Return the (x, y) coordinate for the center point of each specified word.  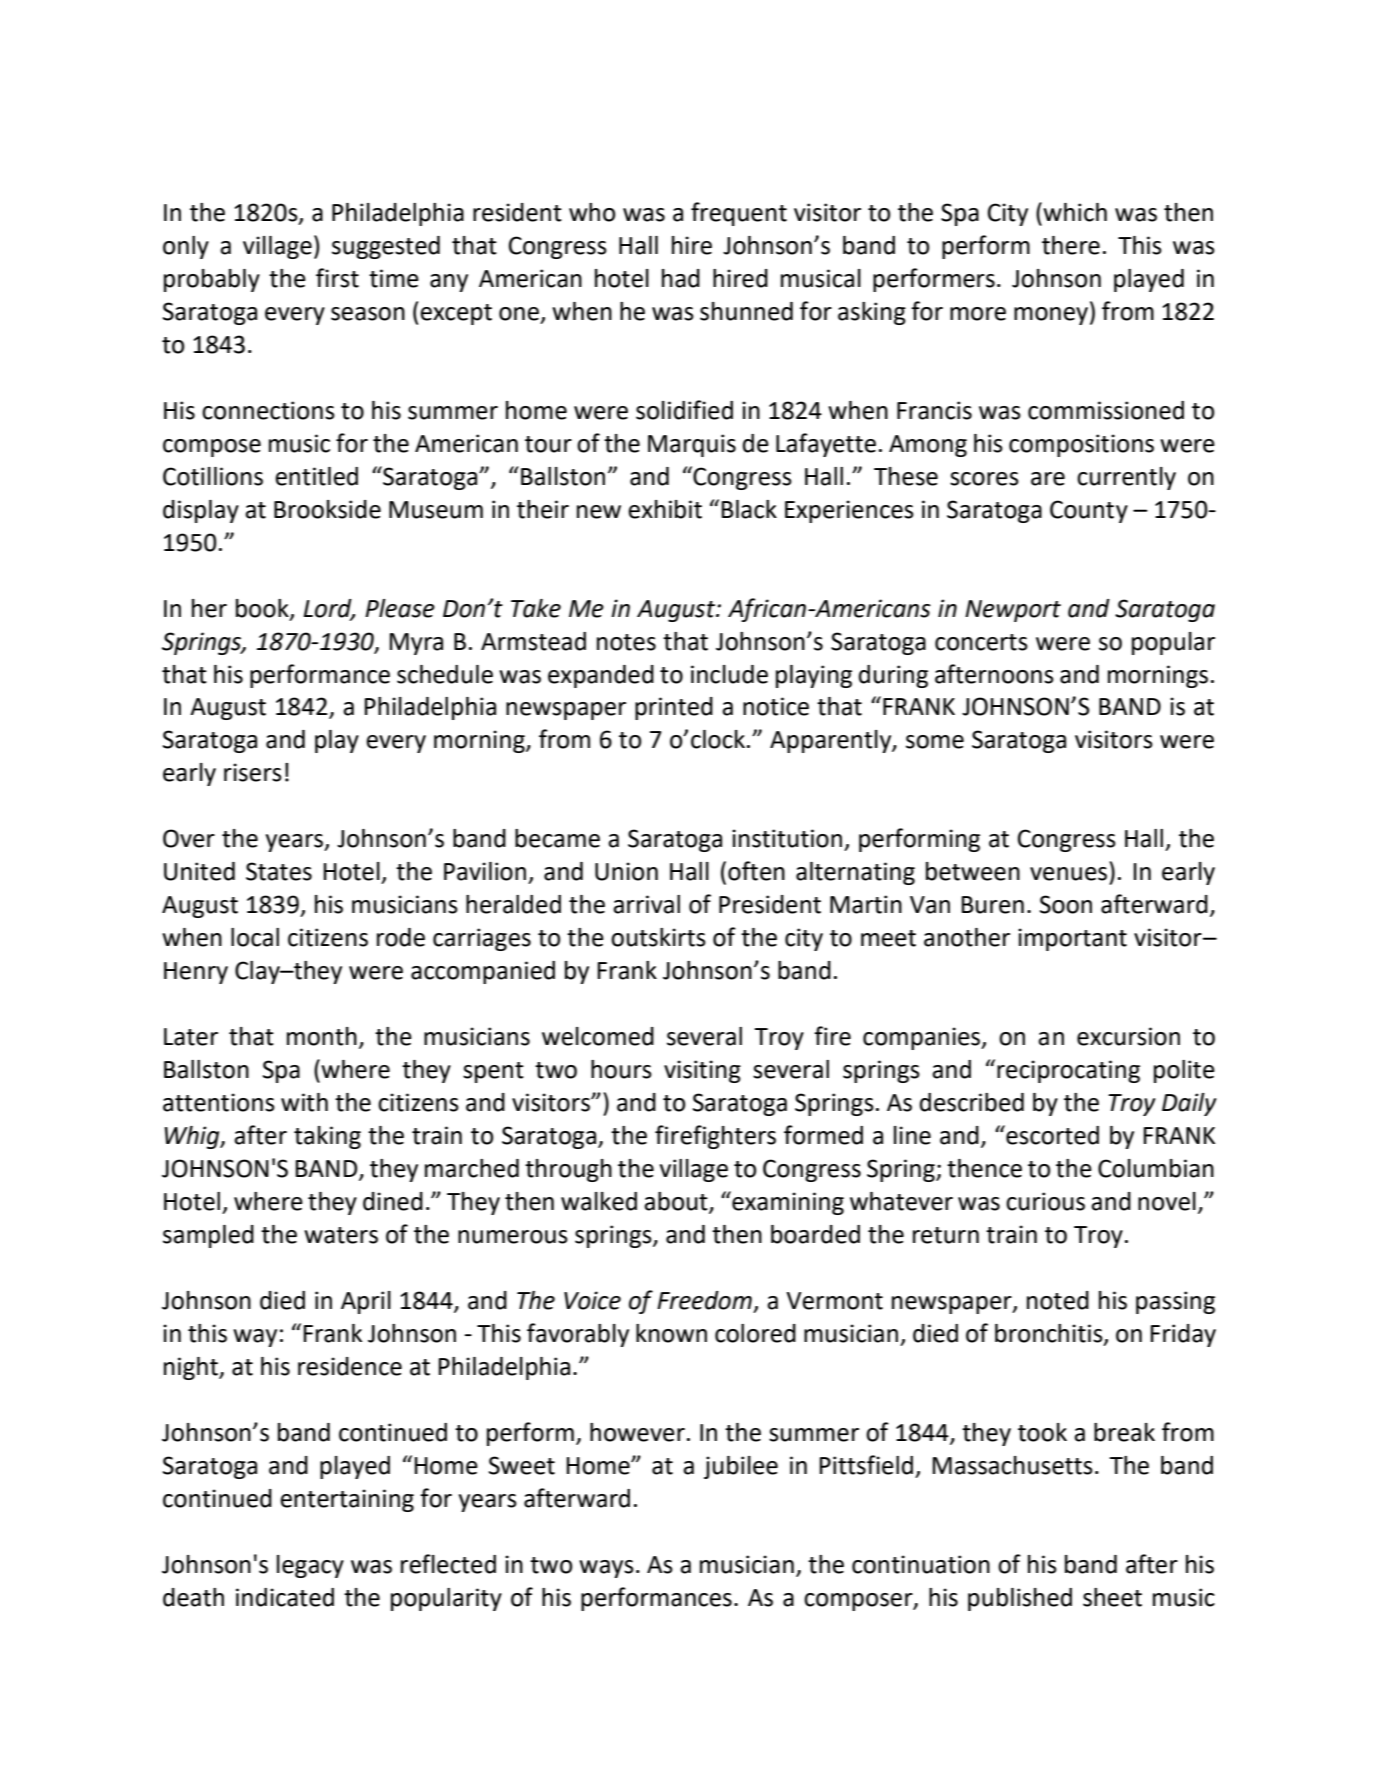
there (1071, 245)
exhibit (665, 509)
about (677, 1202)
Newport (1013, 611)
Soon (1066, 904)
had (681, 278)
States (279, 871)
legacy (310, 1566)
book (263, 609)
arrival (646, 904)
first (337, 278)
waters (341, 1235)
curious (1045, 1201)
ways (606, 1569)
